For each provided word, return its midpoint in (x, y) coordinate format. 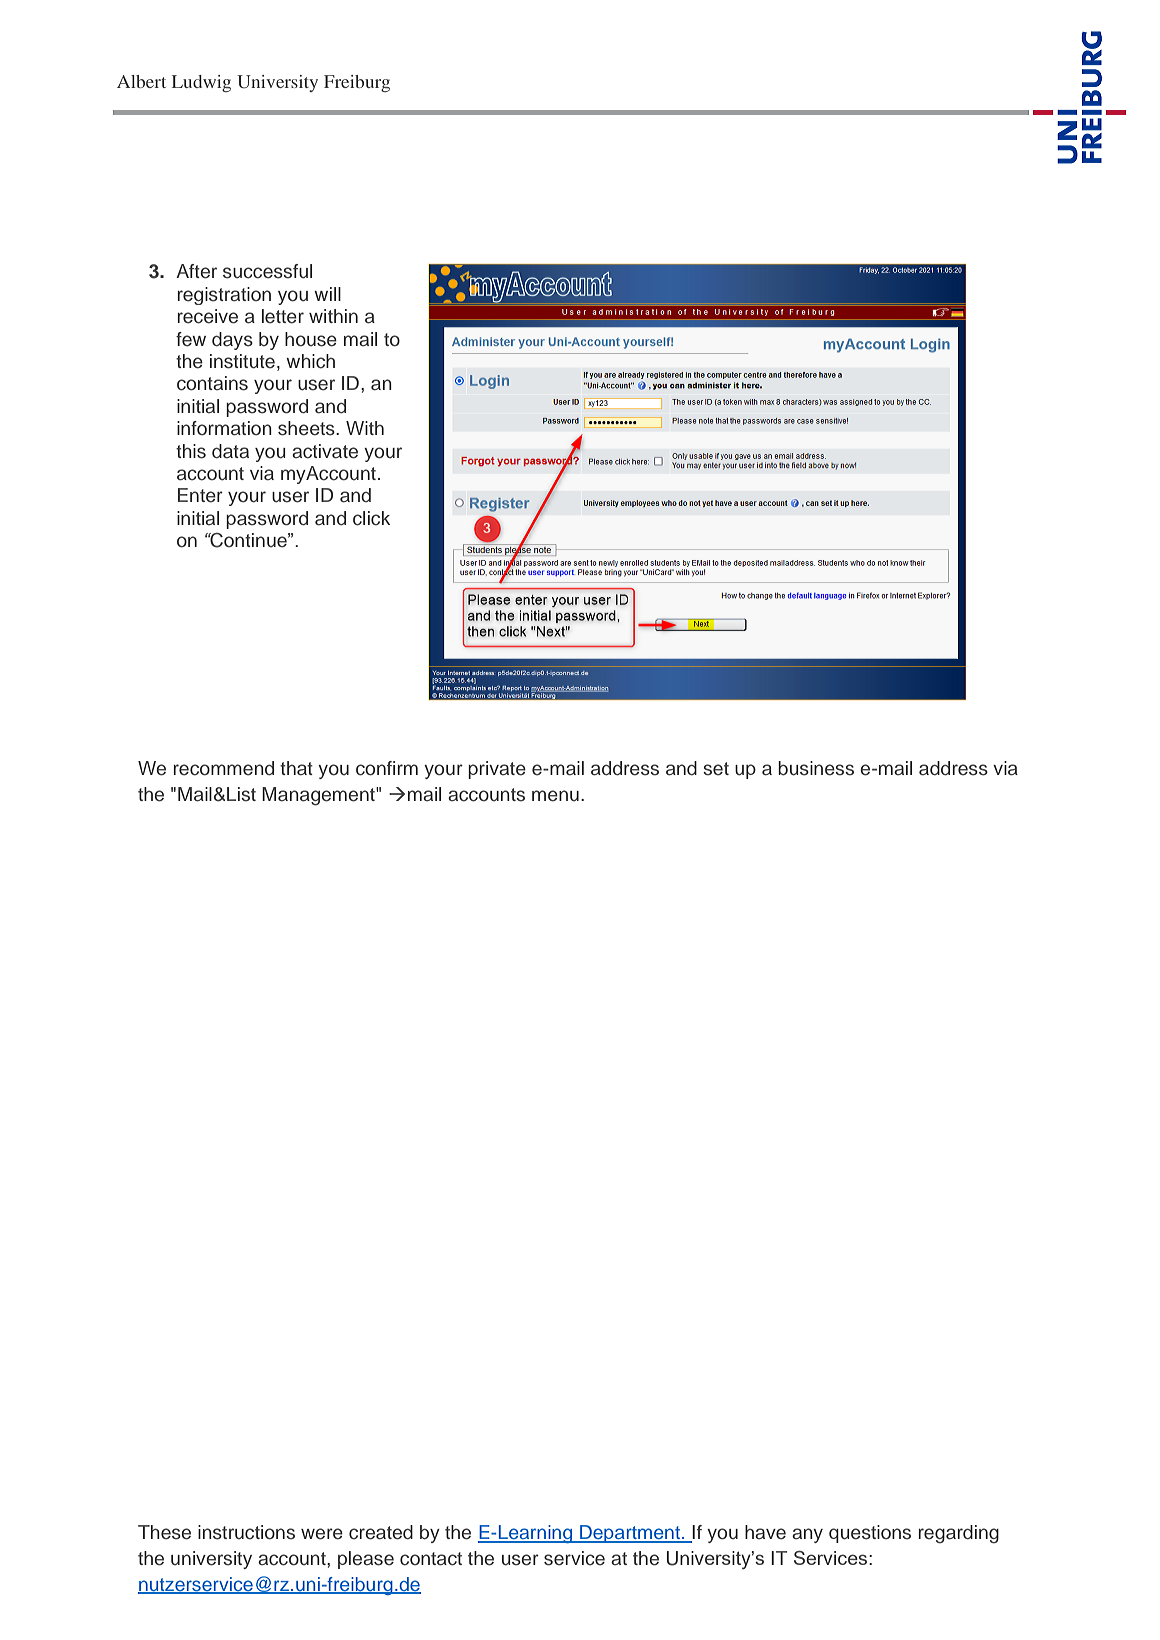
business (816, 768)
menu (555, 796)
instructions (246, 1532)
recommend (223, 768)
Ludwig (201, 83)
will (327, 294)
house (311, 339)
